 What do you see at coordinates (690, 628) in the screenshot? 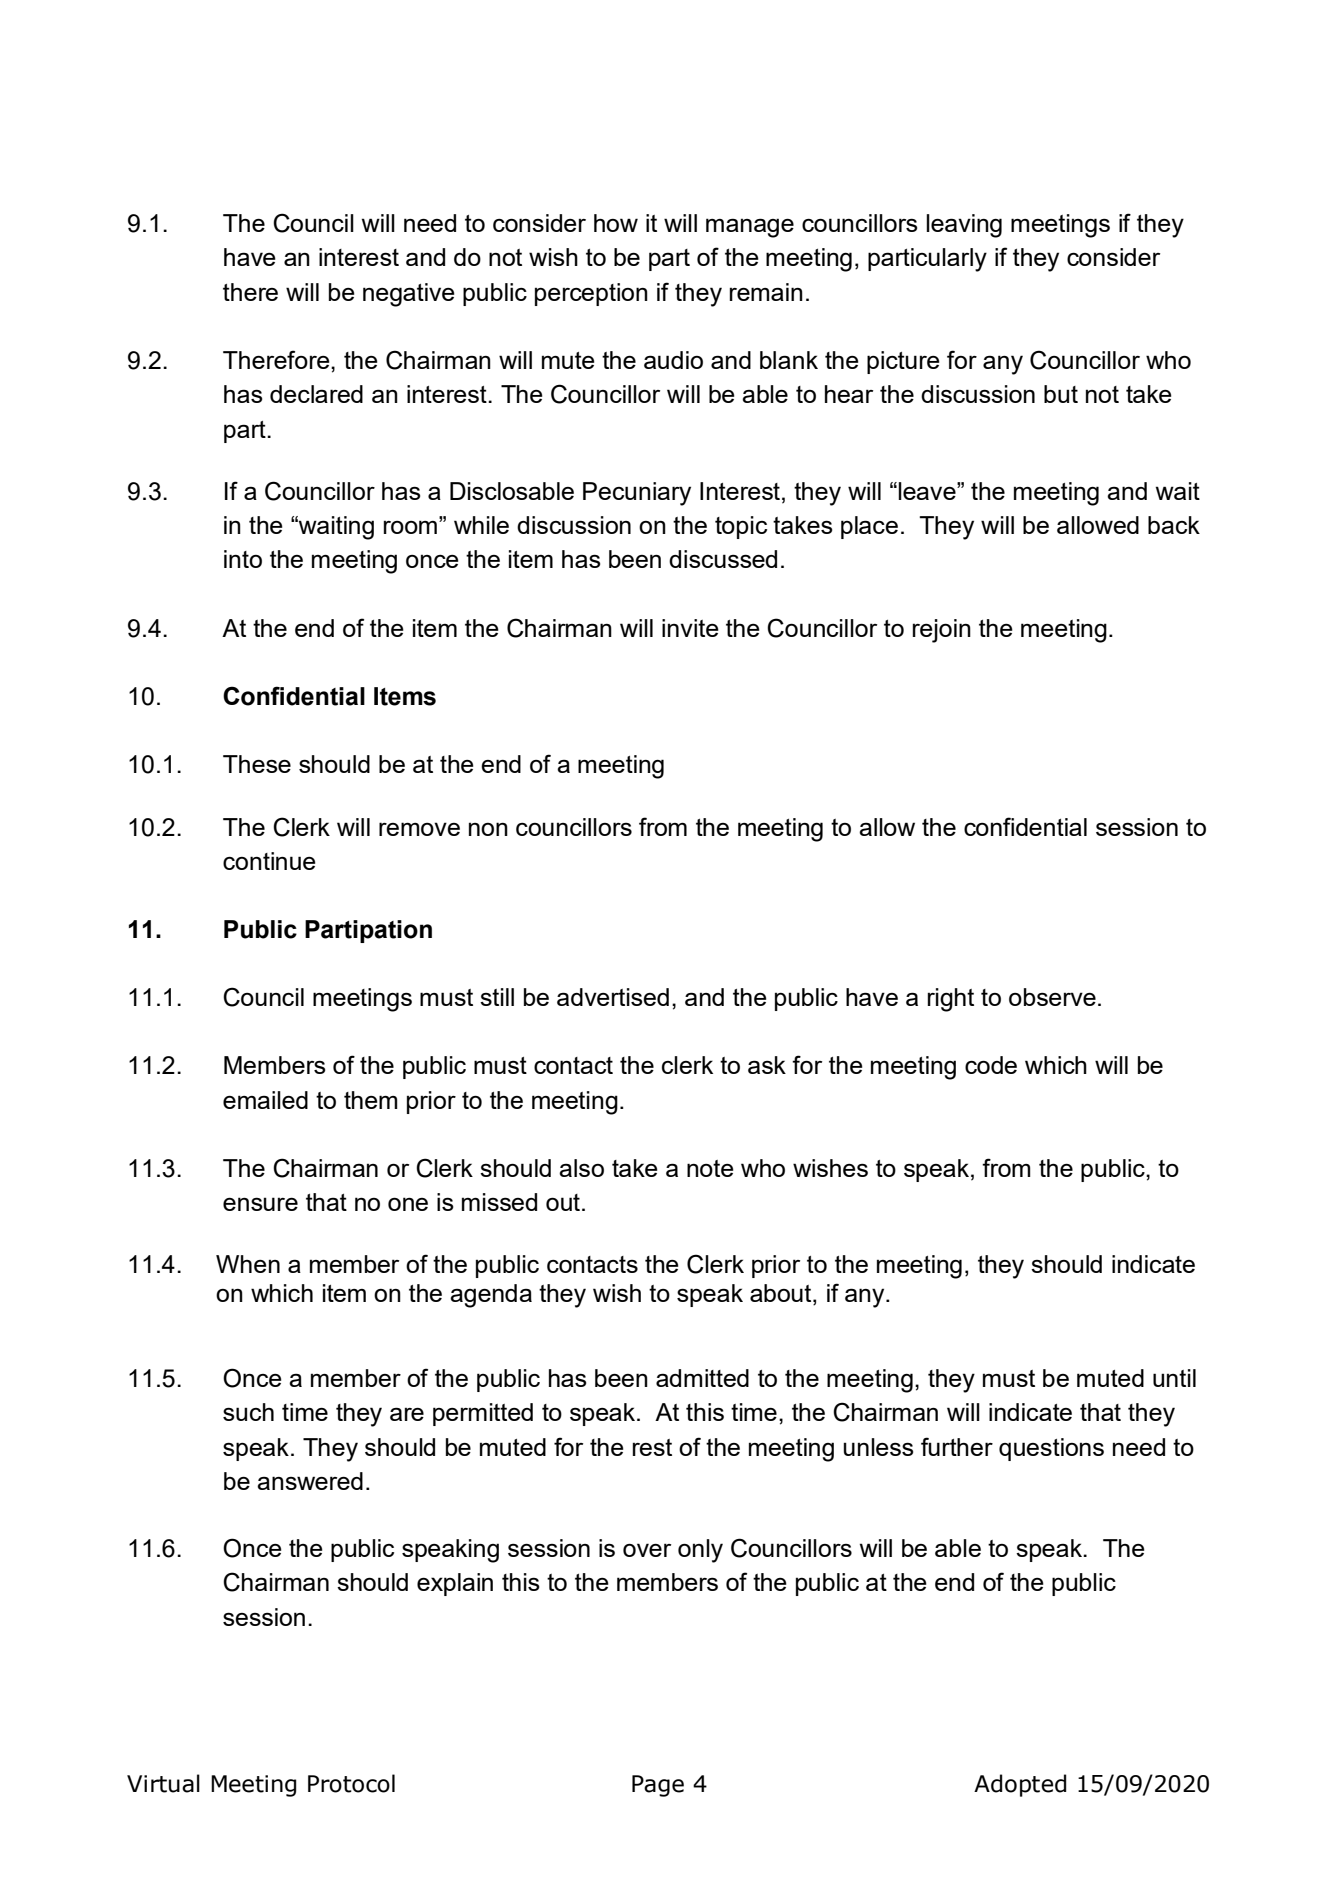
I see `invite` at bounding box center [690, 628].
